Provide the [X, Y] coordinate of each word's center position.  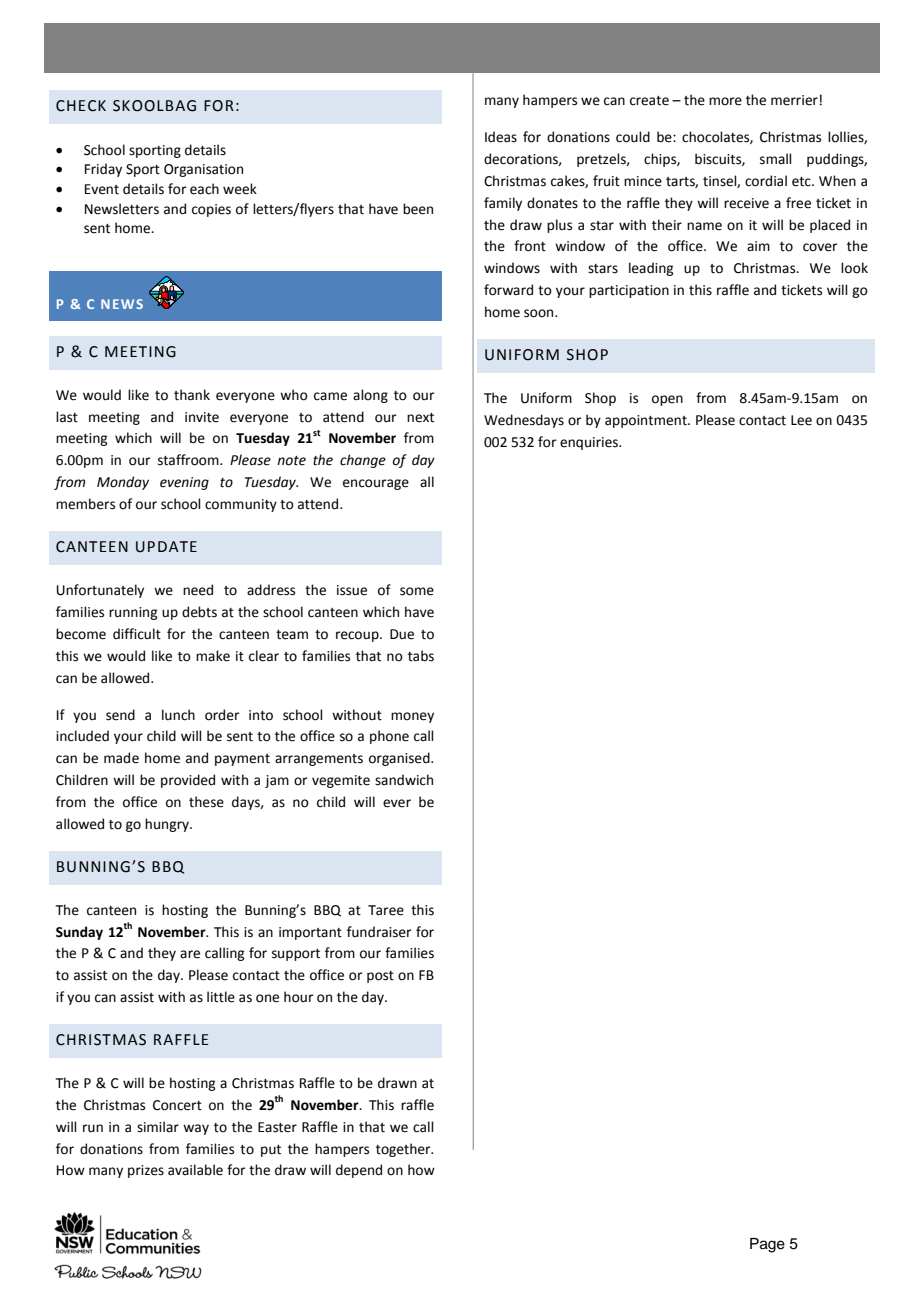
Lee [801, 420]
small [776, 159]
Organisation [203, 170]
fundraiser [379, 932]
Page [767, 1245]
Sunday [79, 933]
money [412, 717]
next [420, 418]
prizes [146, 1171]
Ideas [501, 137]
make [213, 656]
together [404, 1150]
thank [192, 395]
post [380, 977]
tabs [421, 656]
